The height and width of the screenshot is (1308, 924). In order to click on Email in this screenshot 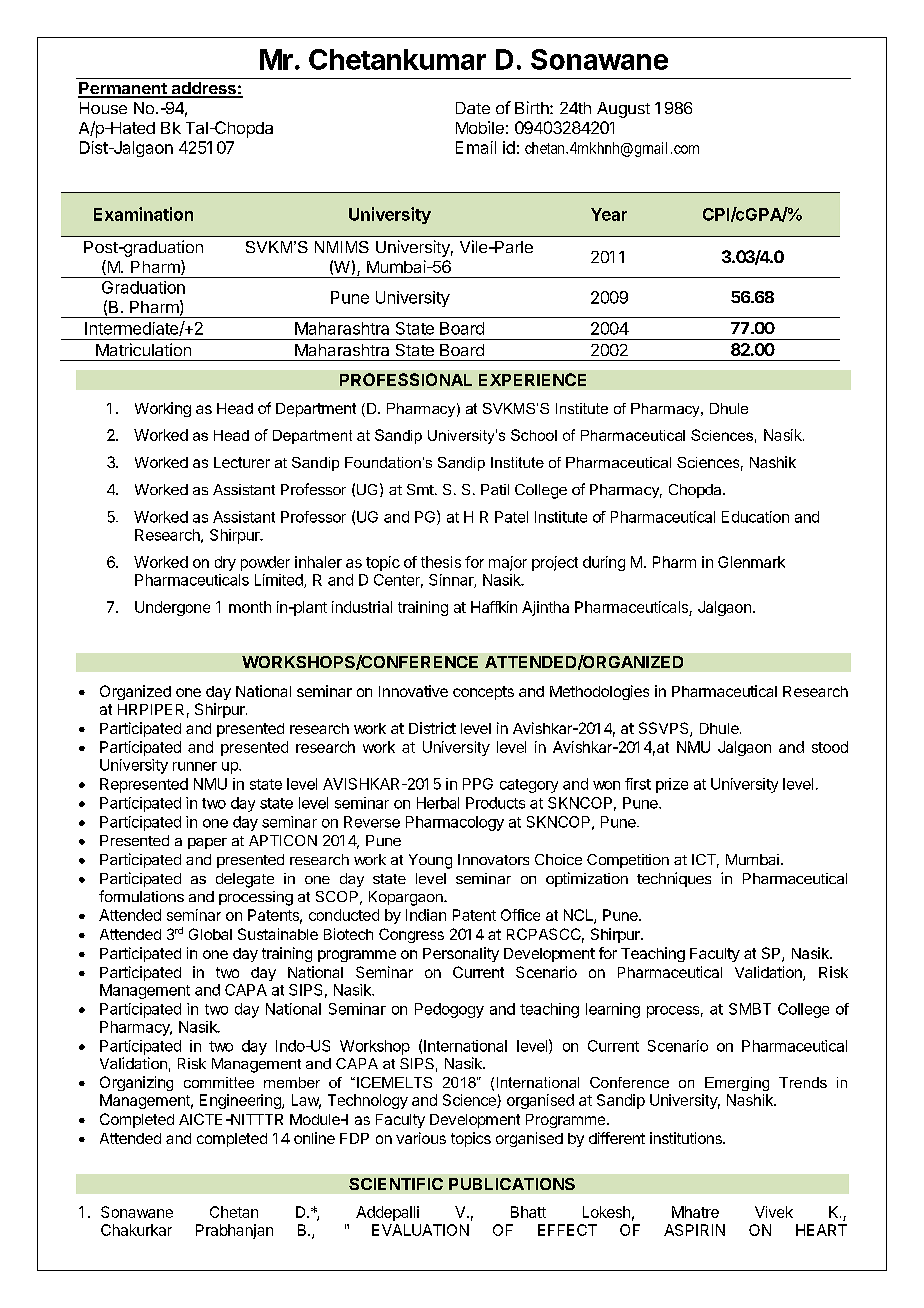, I will do `click(476, 147)`.
